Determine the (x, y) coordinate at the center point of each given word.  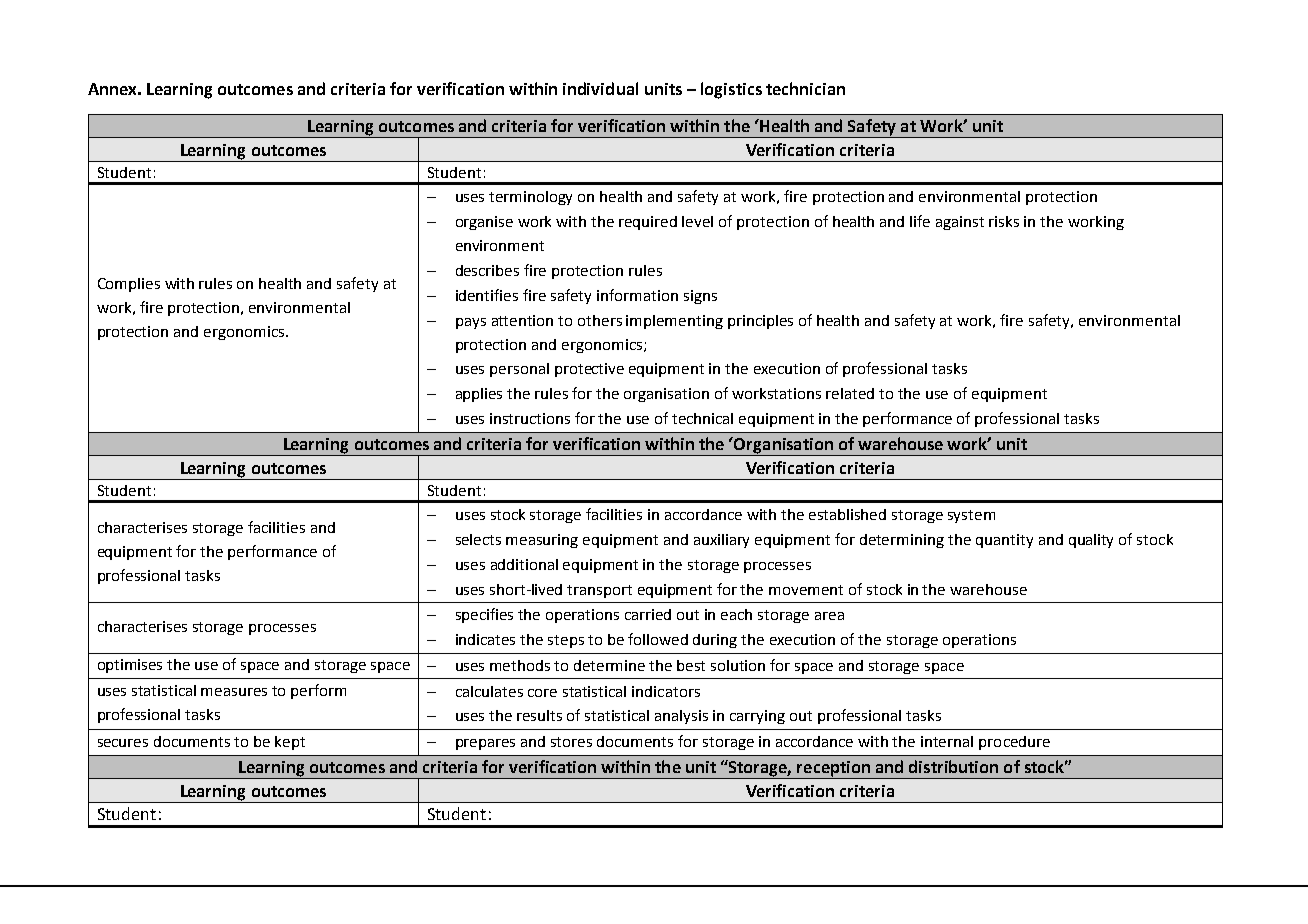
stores (571, 742)
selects (478, 539)
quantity (1004, 541)
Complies (129, 285)
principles (760, 322)
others (600, 320)
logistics (731, 90)
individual (600, 88)
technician (805, 88)
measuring (542, 541)
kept (290, 743)
